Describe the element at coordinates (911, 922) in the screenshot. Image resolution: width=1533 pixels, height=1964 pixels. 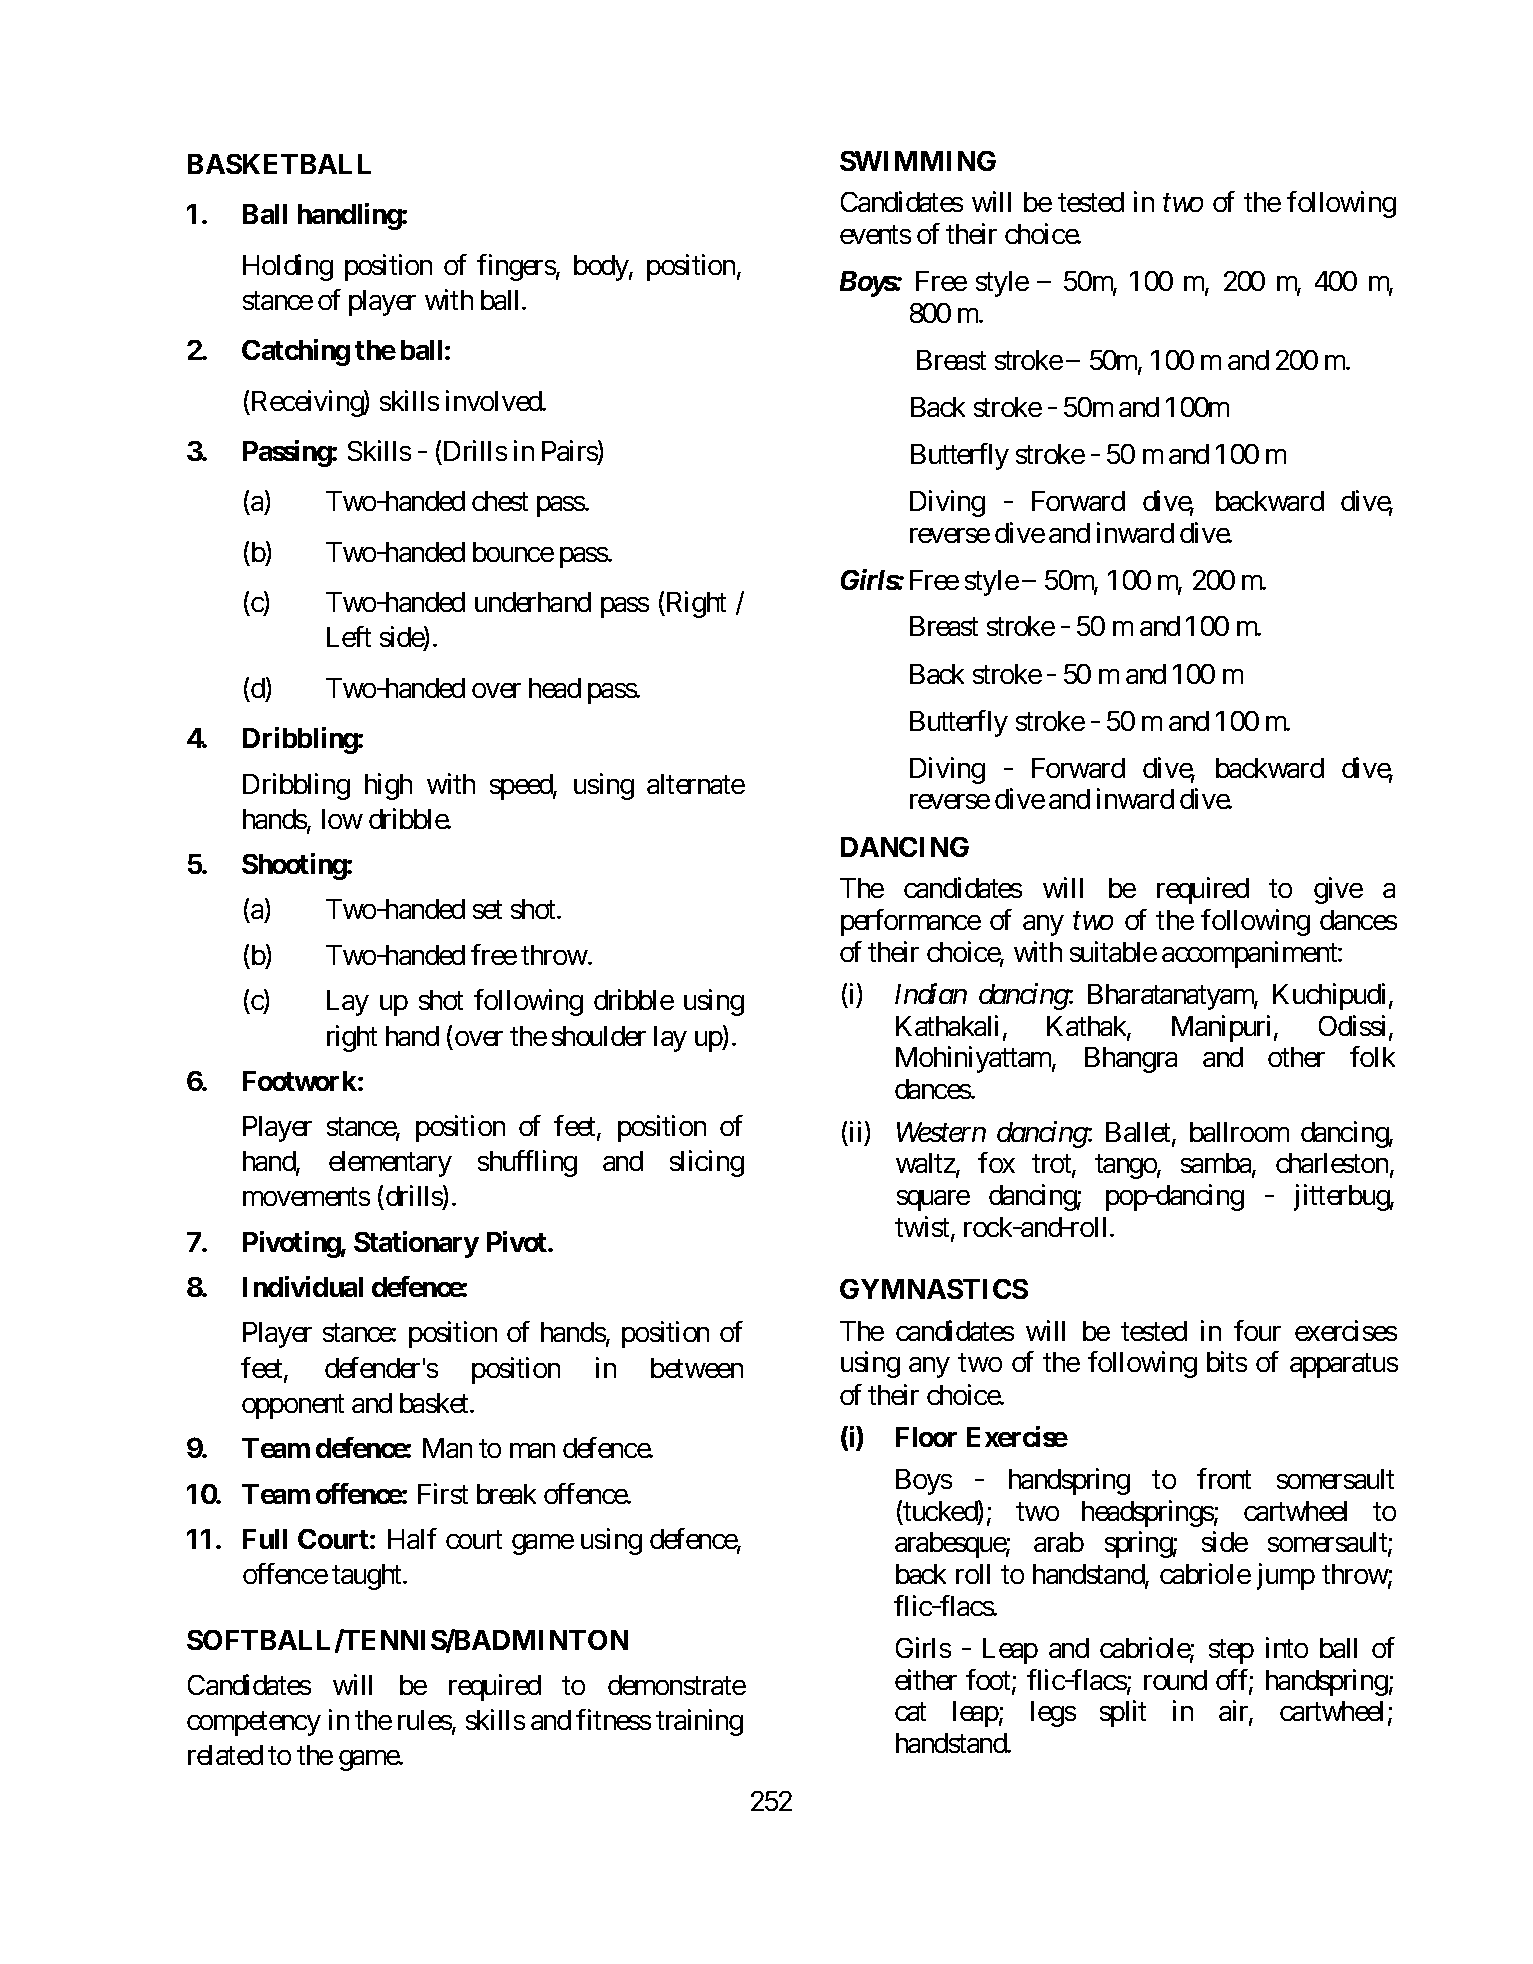
I see `performance` at that location.
